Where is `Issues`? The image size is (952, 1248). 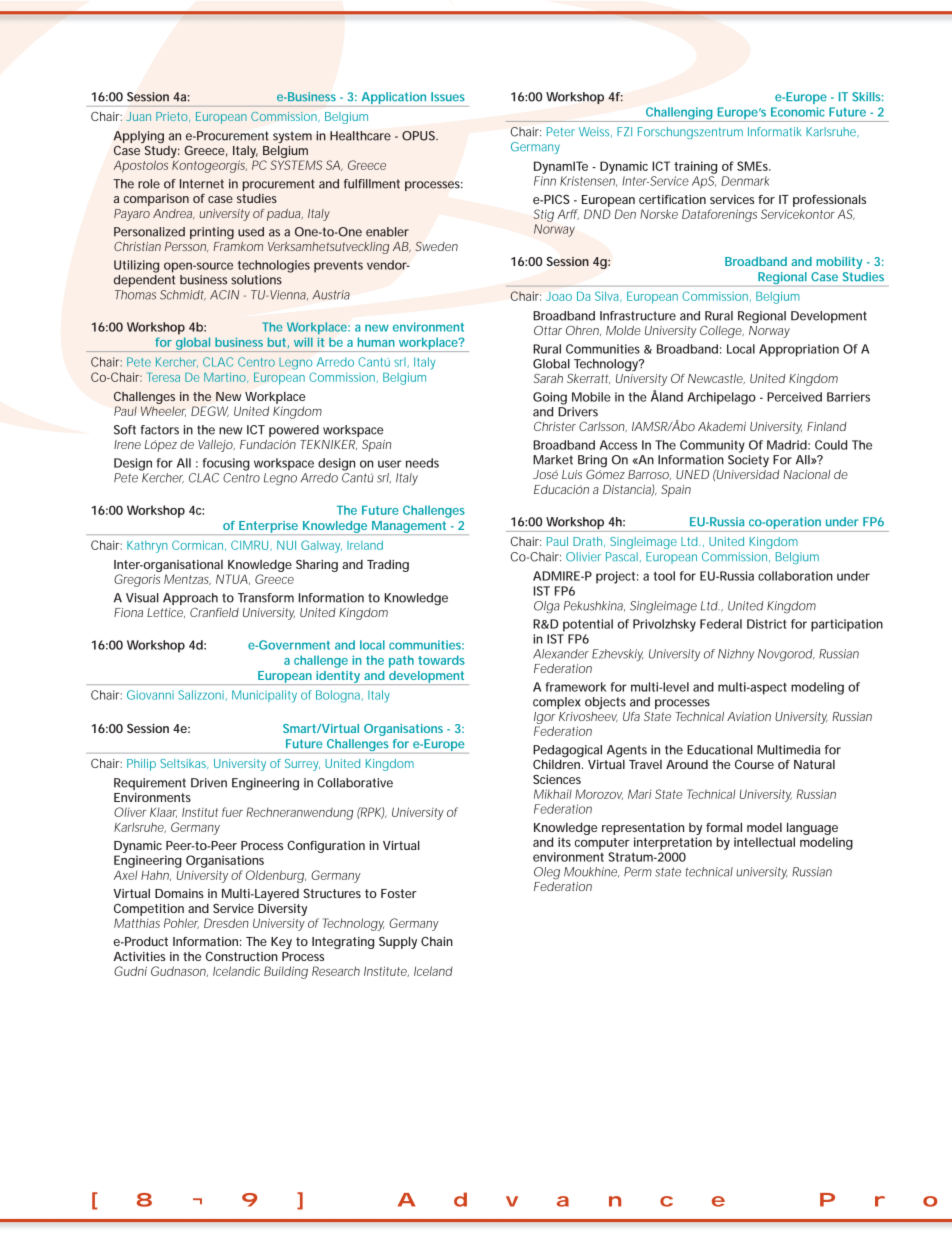 Issues is located at coordinates (448, 97).
